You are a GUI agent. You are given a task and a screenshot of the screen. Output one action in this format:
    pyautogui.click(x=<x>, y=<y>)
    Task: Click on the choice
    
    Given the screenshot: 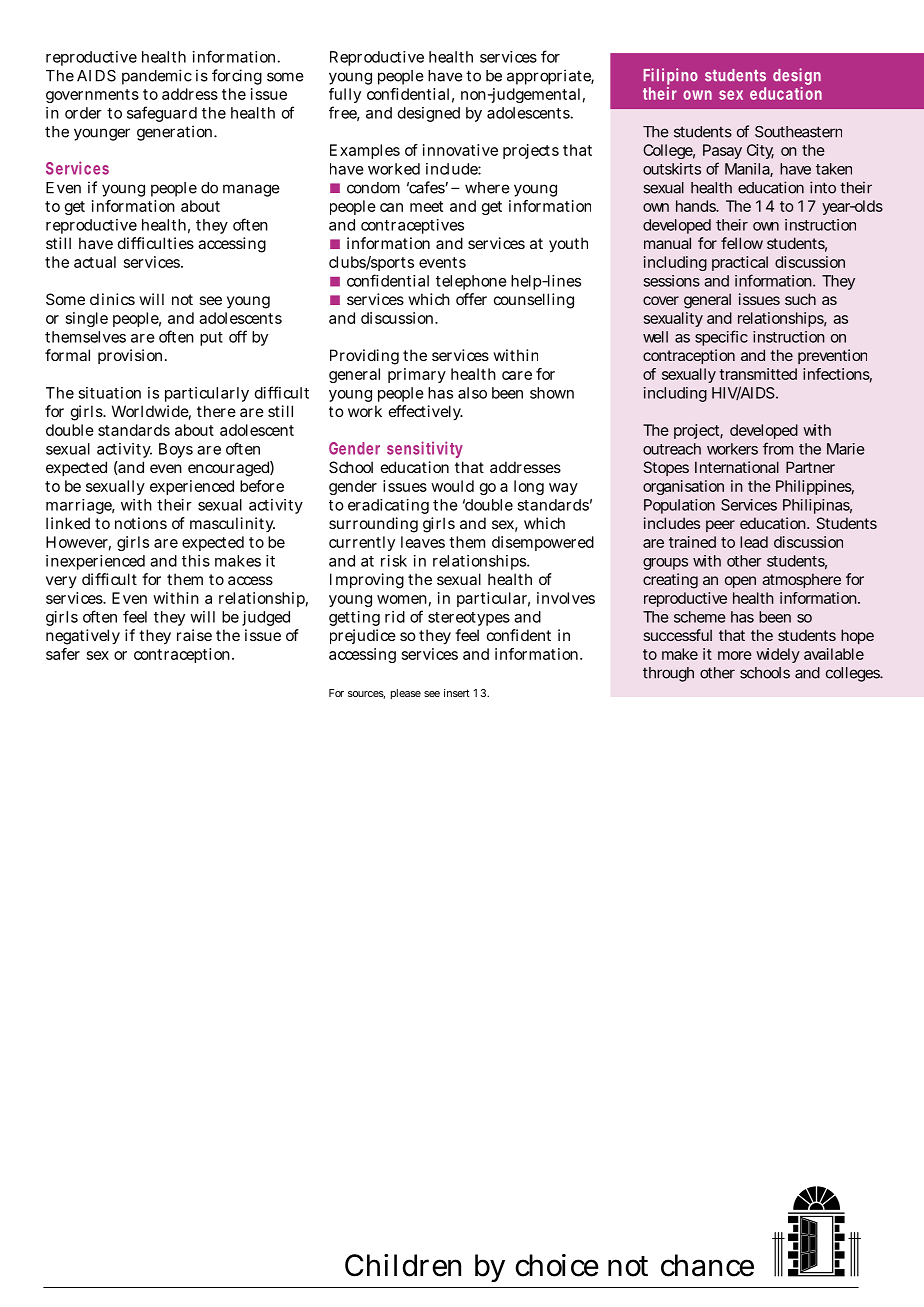 What is the action you would take?
    pyautogui.click(x=557, y=1265)
